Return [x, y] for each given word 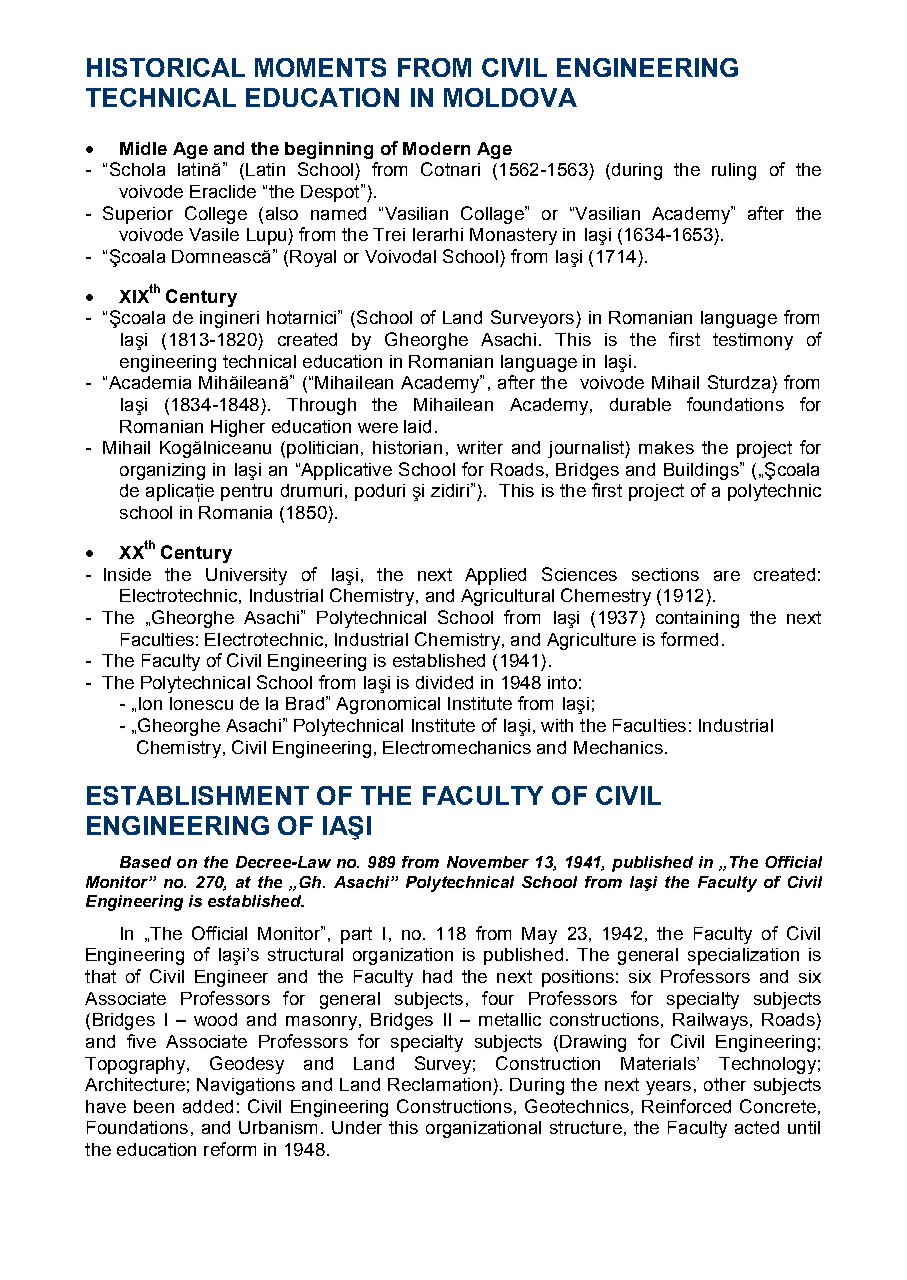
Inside [127, 574]
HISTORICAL [166, 67]
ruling [734, 171]
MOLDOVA [510, 97]
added [208, 1106]
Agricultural [507, 597]
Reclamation [439, 1084]
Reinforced [686, 1106]
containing [697, 619]
